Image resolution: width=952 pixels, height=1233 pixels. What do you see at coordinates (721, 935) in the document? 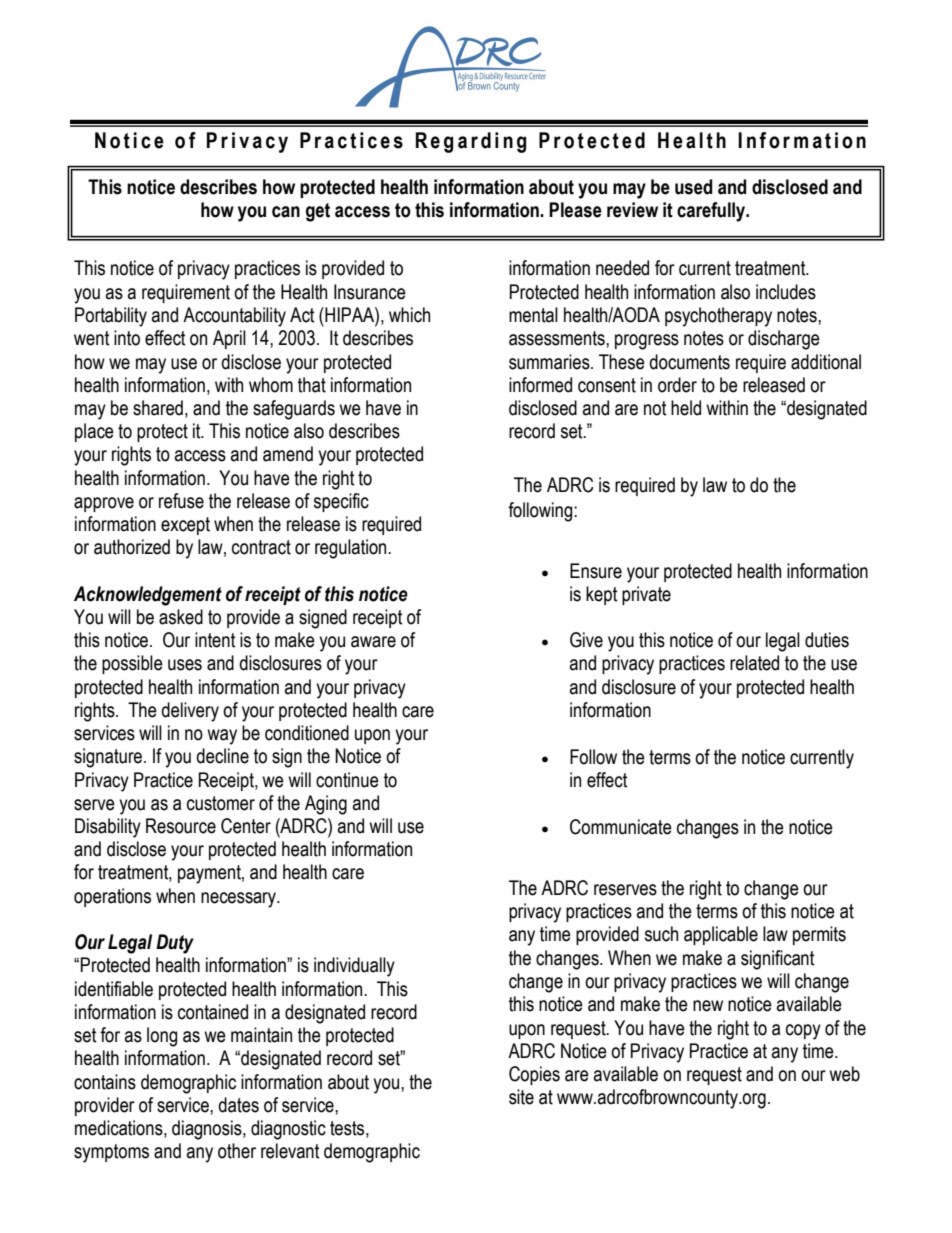
I see `applicable` at bounding box center [721, 935].
